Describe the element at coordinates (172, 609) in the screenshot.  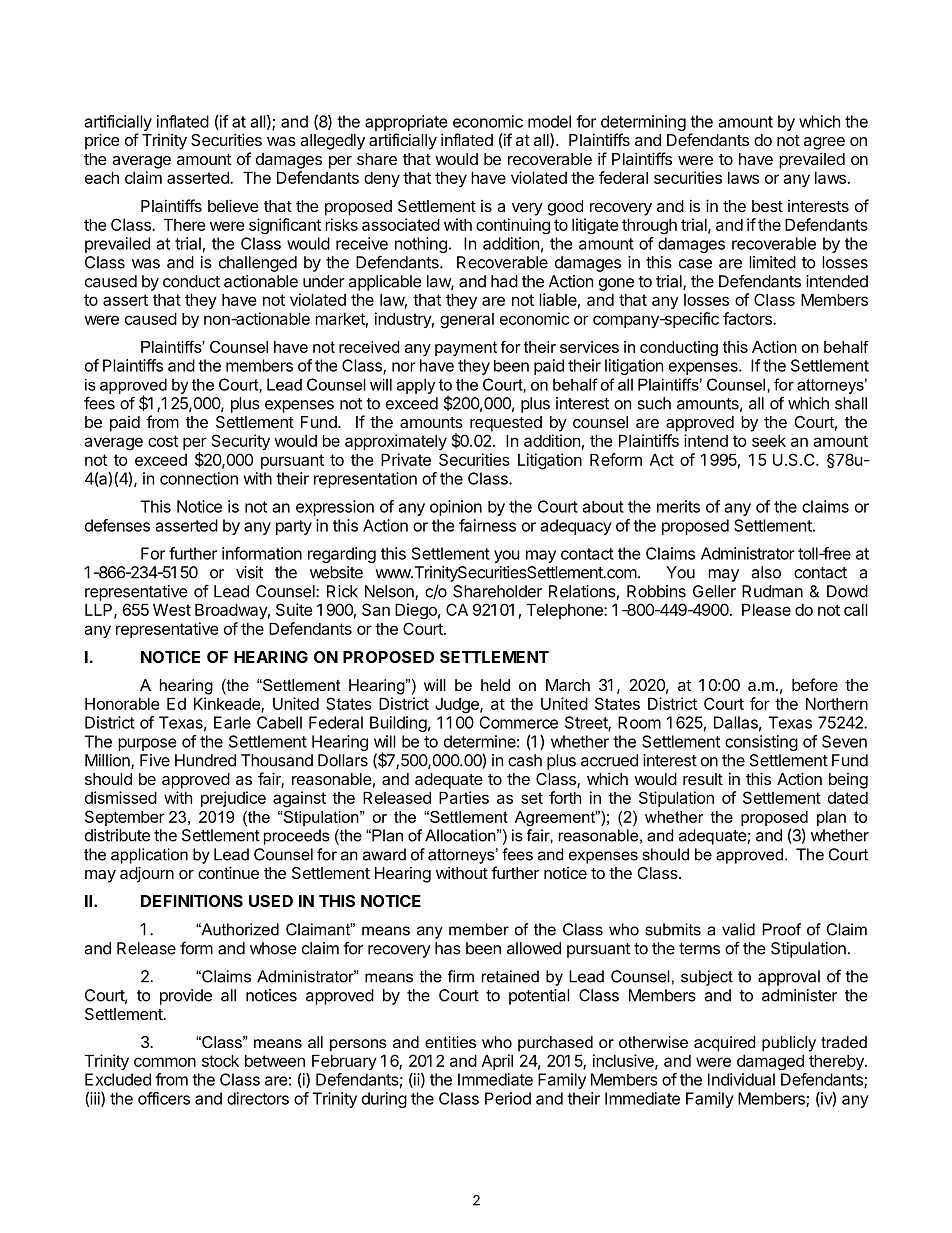
I see `West` at that location.
